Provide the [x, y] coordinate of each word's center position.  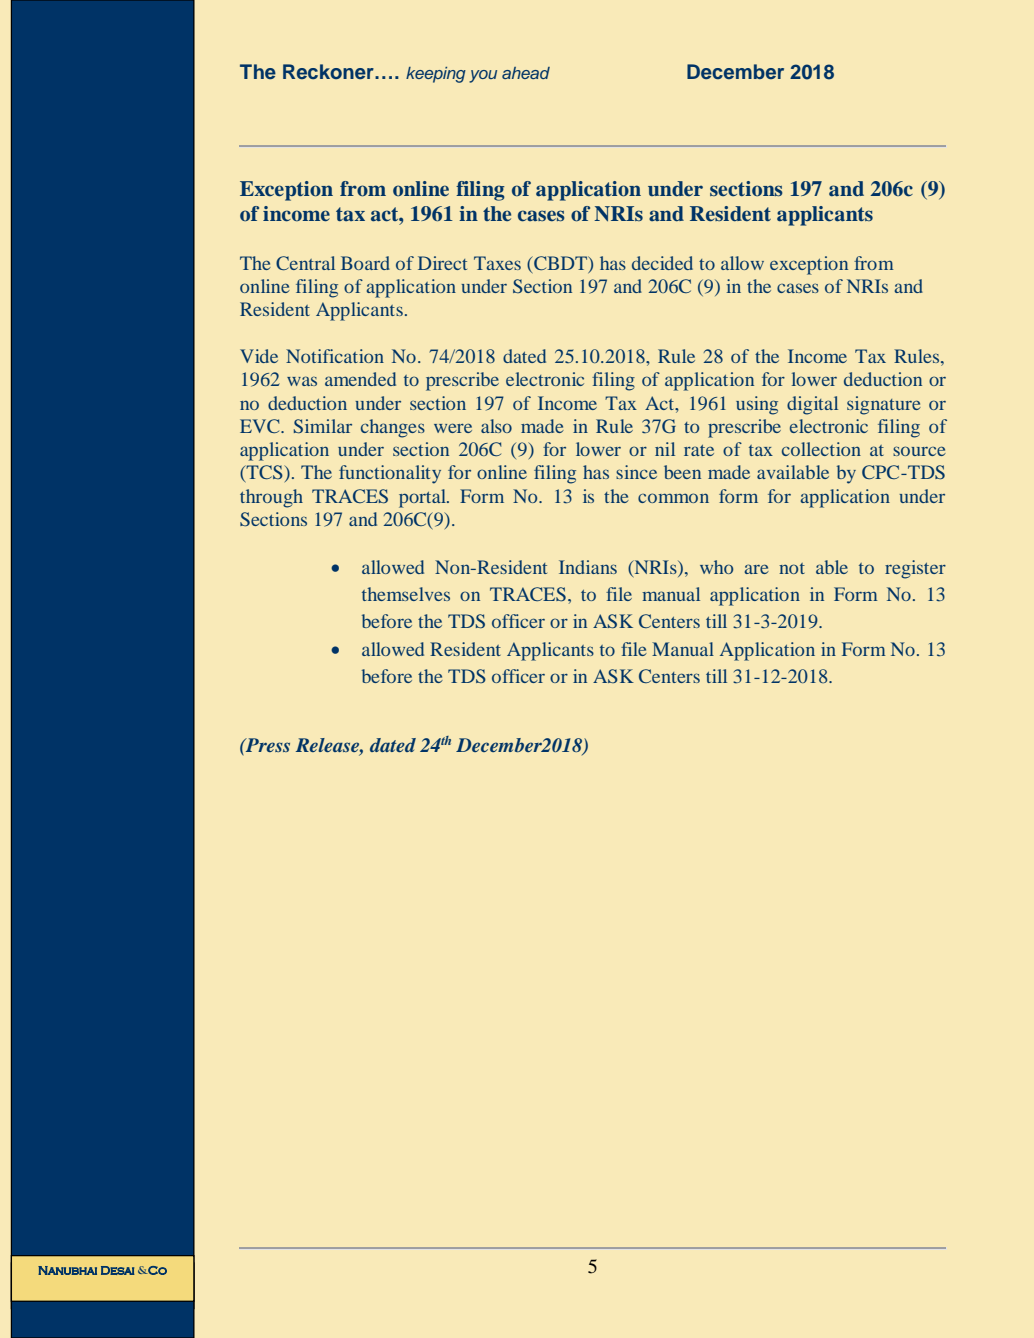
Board [365, 263]
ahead [526, 73]
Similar [323, 426]
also [496, 426]
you [483, 76]
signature [884, 405]
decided [662, 263]
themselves [406, 594]
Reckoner [329, 71]
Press [267, 745]
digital [812, 405]
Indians [588, 567]
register [915, 569]
